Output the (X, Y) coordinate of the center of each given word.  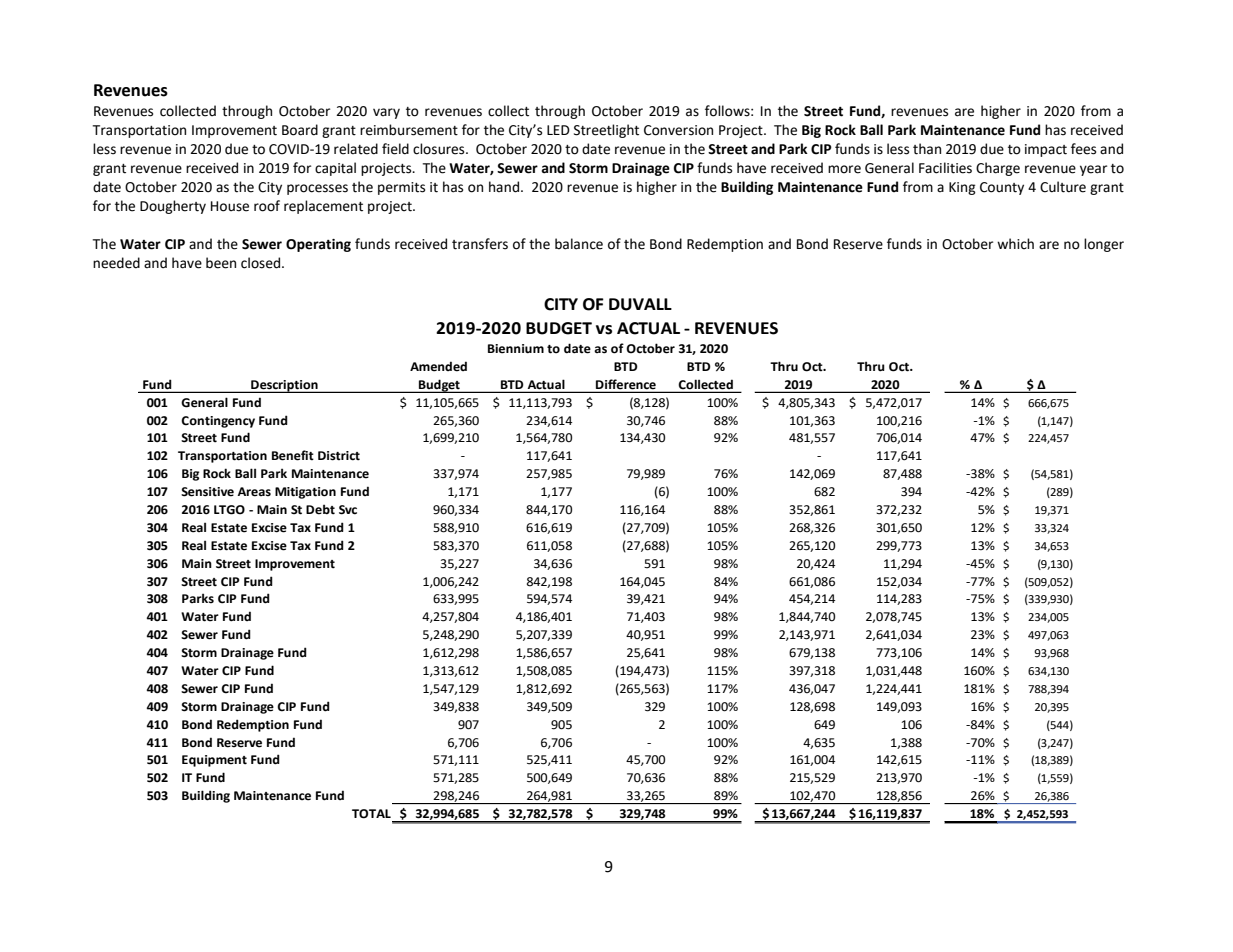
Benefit (293, 455)
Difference (626, 384)
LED (558, 130)
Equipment (214, 761)
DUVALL (640, 304)
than (927, 149)
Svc (348, 510)
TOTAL (371, 814)
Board (300, 130)
